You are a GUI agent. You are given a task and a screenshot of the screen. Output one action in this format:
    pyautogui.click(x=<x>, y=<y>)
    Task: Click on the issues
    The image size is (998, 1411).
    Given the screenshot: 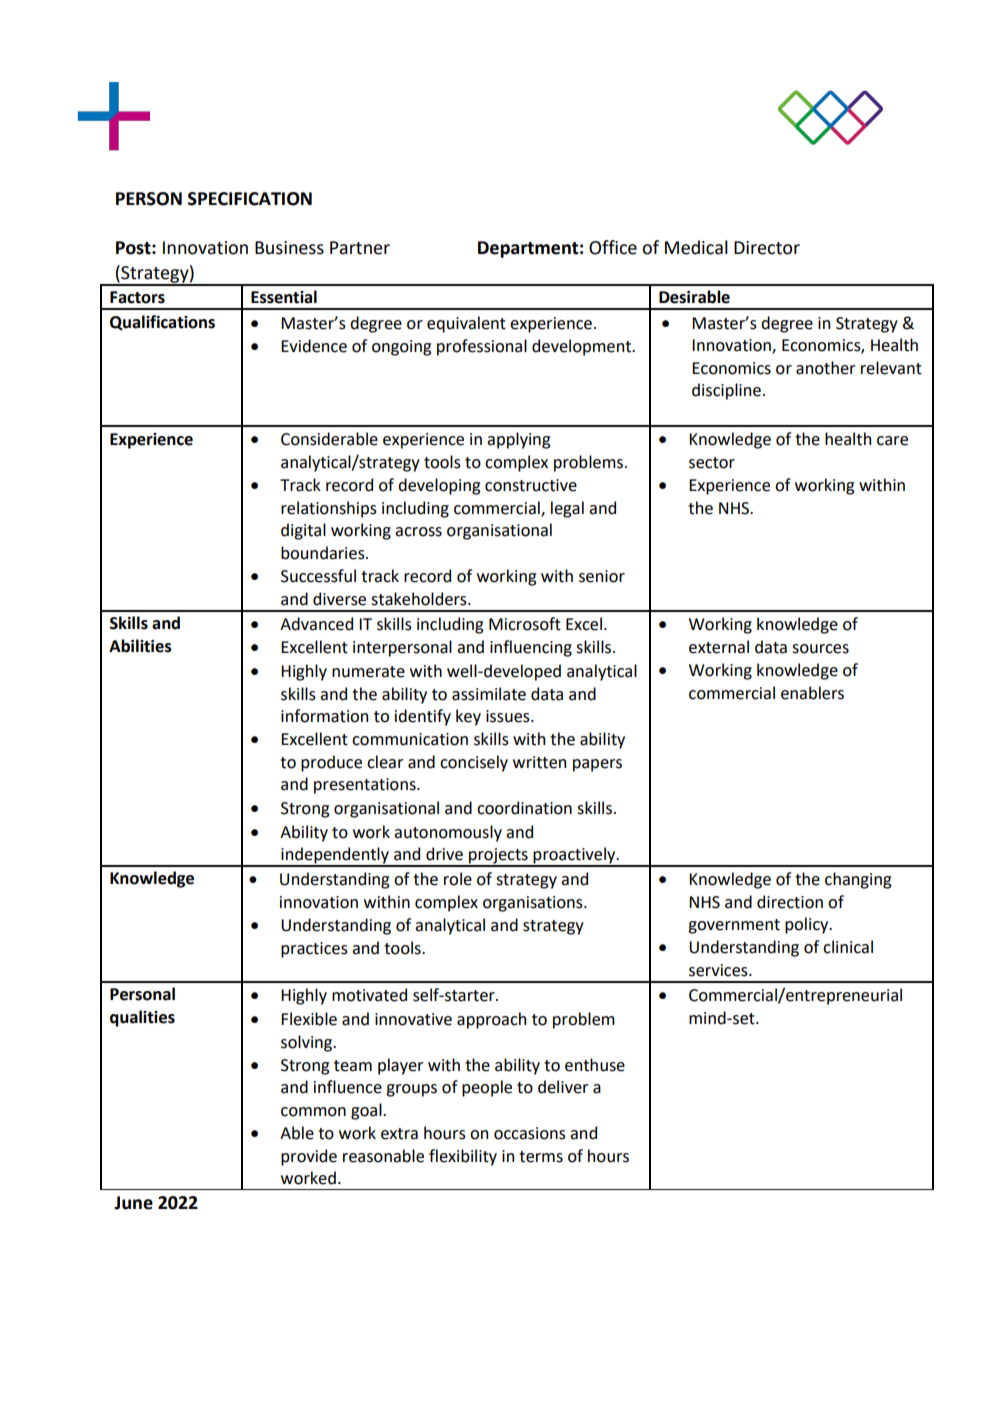 What is the action you would take?
    pyautogui.click(x=509, y=716)
